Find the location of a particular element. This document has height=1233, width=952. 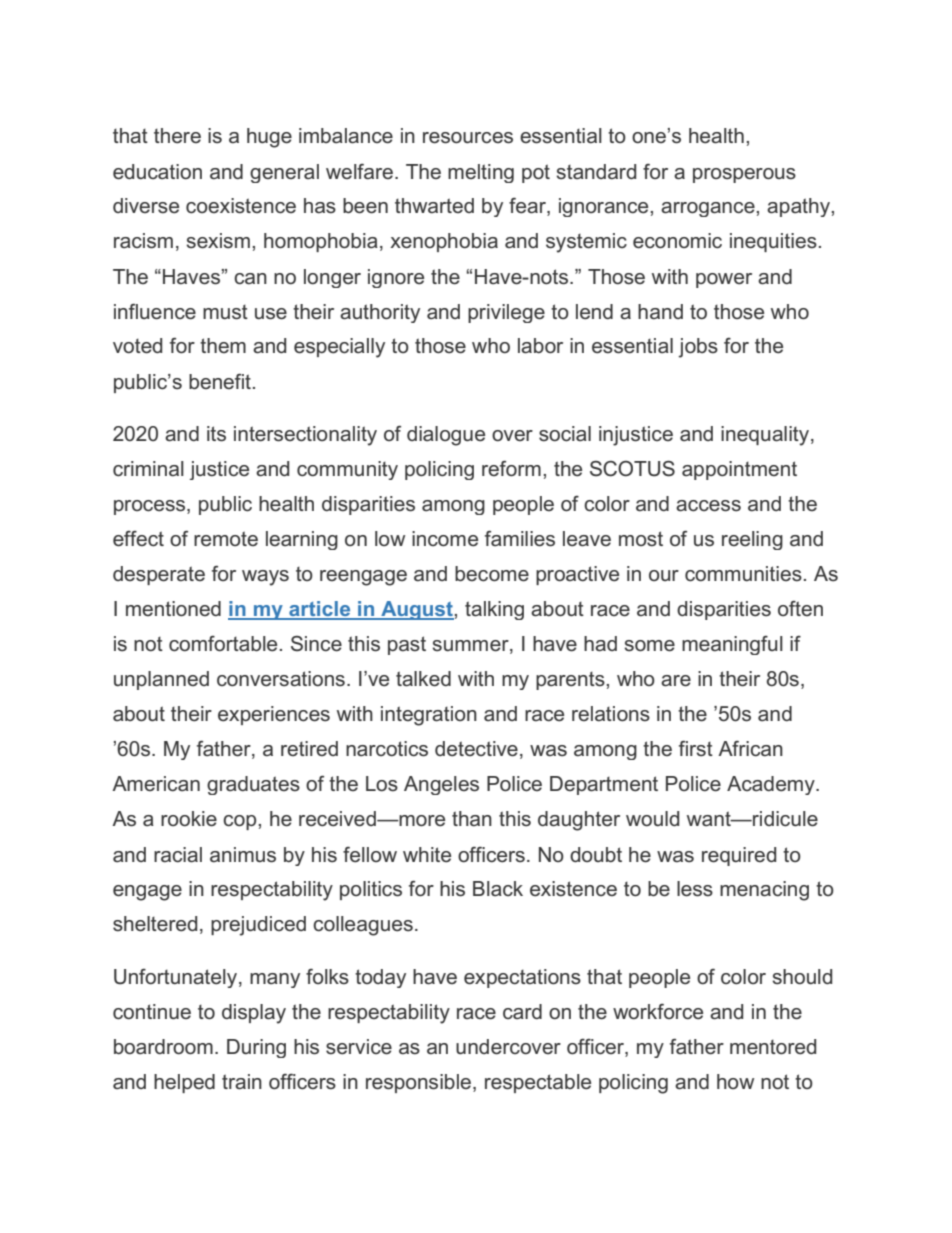

how is located at coordinates (735, 1081).
